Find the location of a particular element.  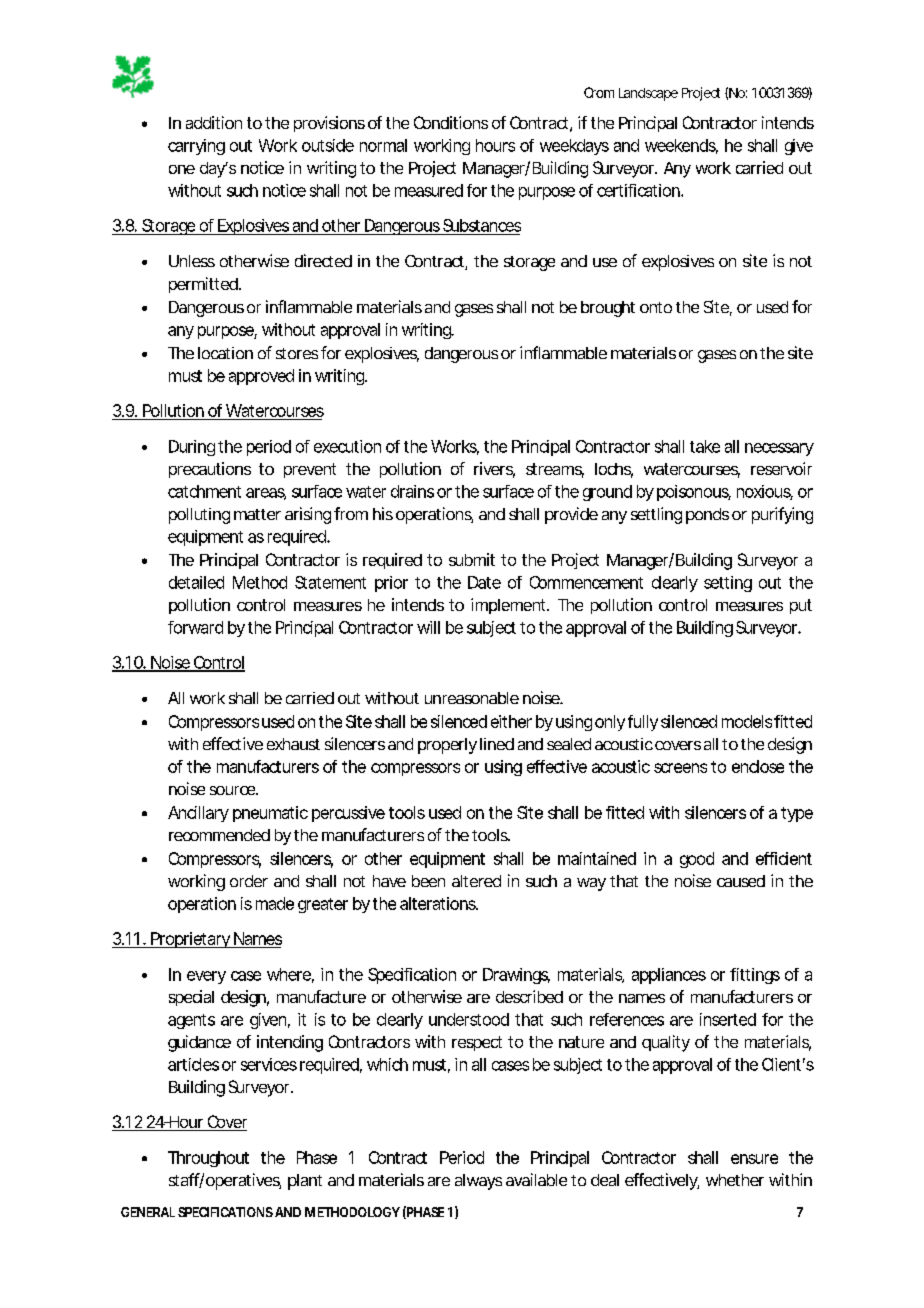

enclose is located at coordinates (758, 766).
